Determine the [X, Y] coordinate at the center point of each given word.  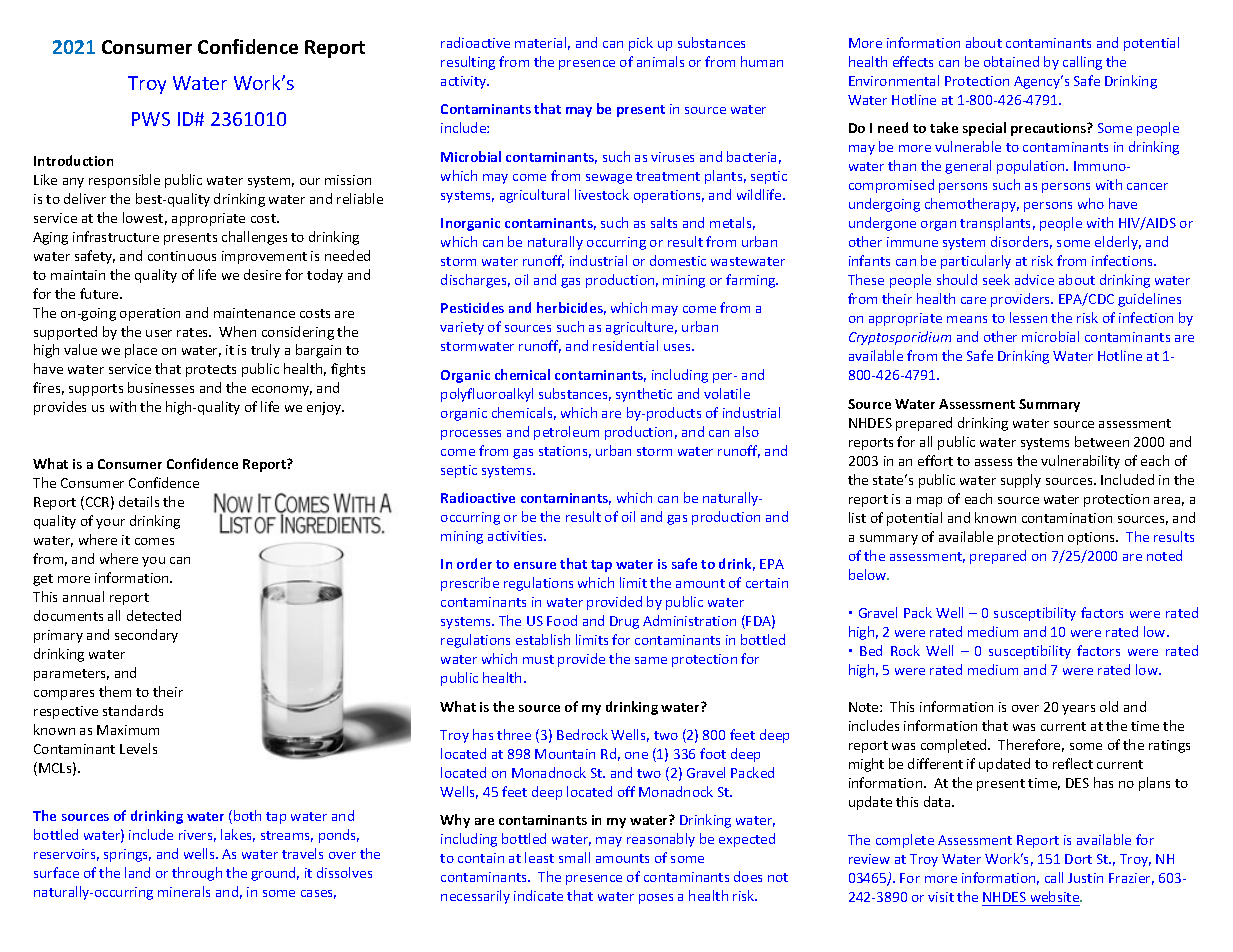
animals [660, 61]
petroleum [566, 433]
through [197, 874]
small [574, 857]
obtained [1011, 61]
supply [1021, 481]
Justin [1085, 878]
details [139, 501]
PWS [151, 119]
